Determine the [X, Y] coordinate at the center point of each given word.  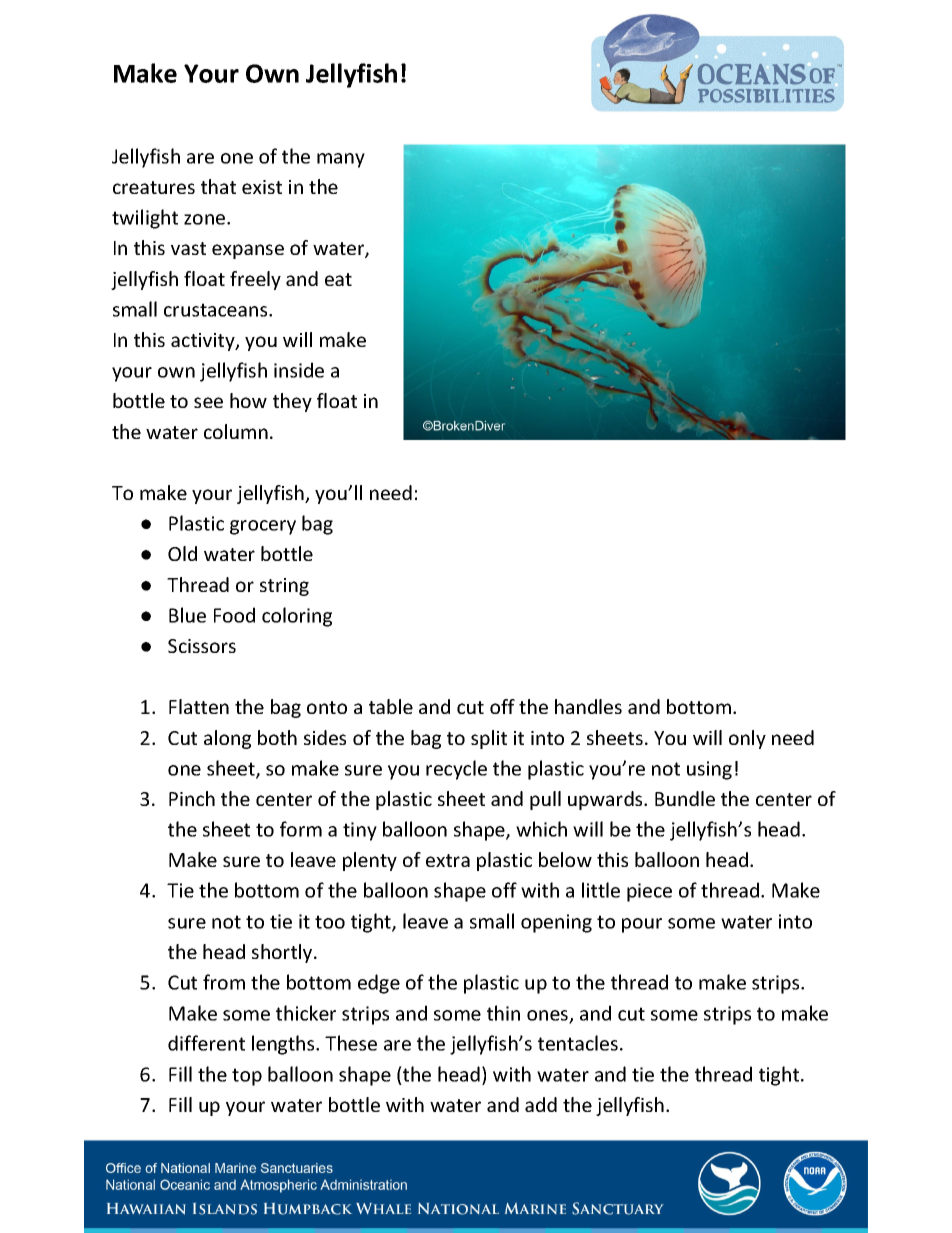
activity [204, 342]
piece [649, 892]
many [341, 160]
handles [588, 706]
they [292, 402]
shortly [283, 953]
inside [299, 370]
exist [262, 187]
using [709, 770]
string [284, 587]
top [247, 1077]
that [218, 186]
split [489, 739]
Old [182, 553]
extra [448, 860]
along [227, 739]
